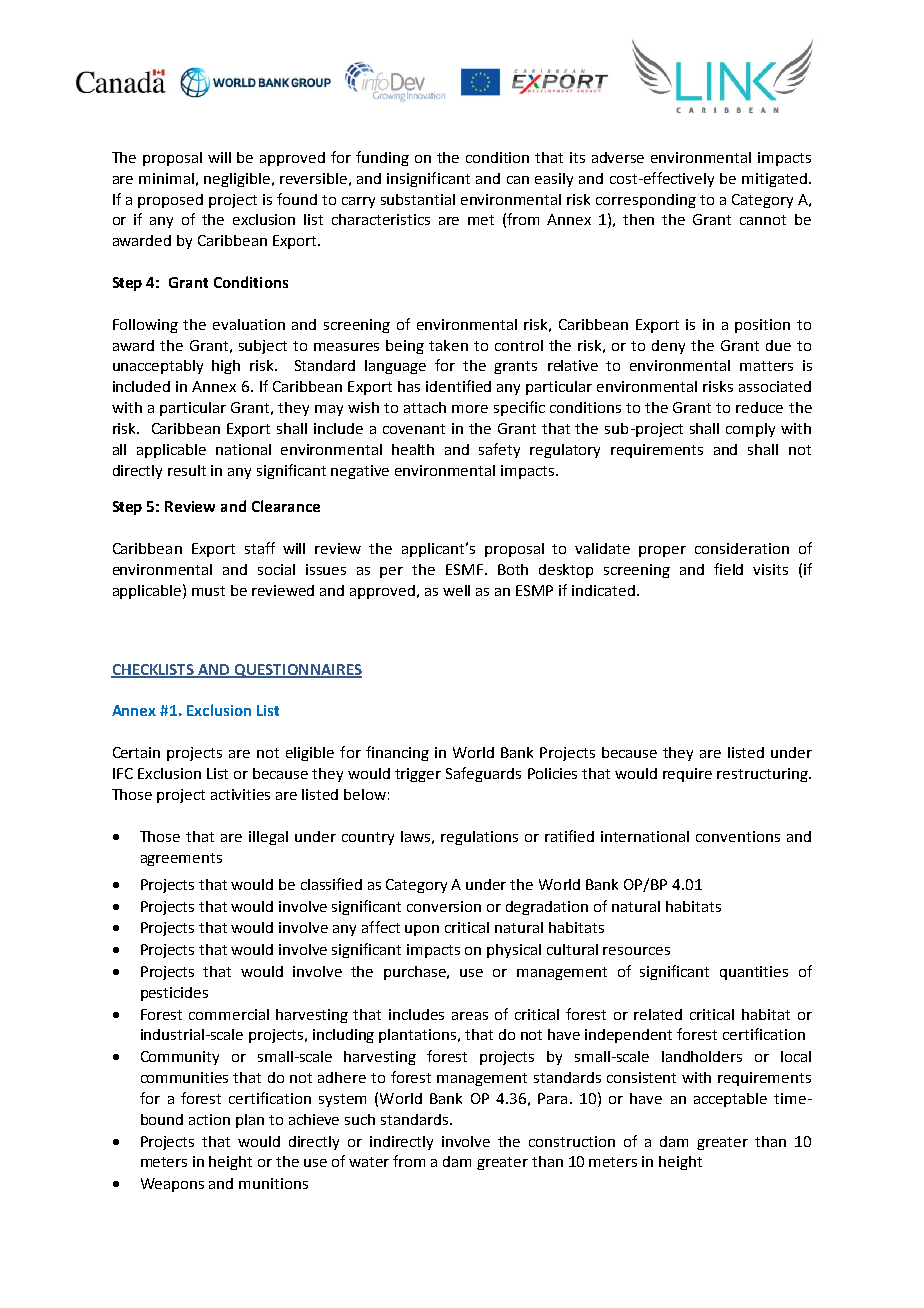 The height and width of the page is (1308, 924). What do you see at coordinates (776, 180) in the page?
I see `mitigated` at bounding box center [776, 180].
